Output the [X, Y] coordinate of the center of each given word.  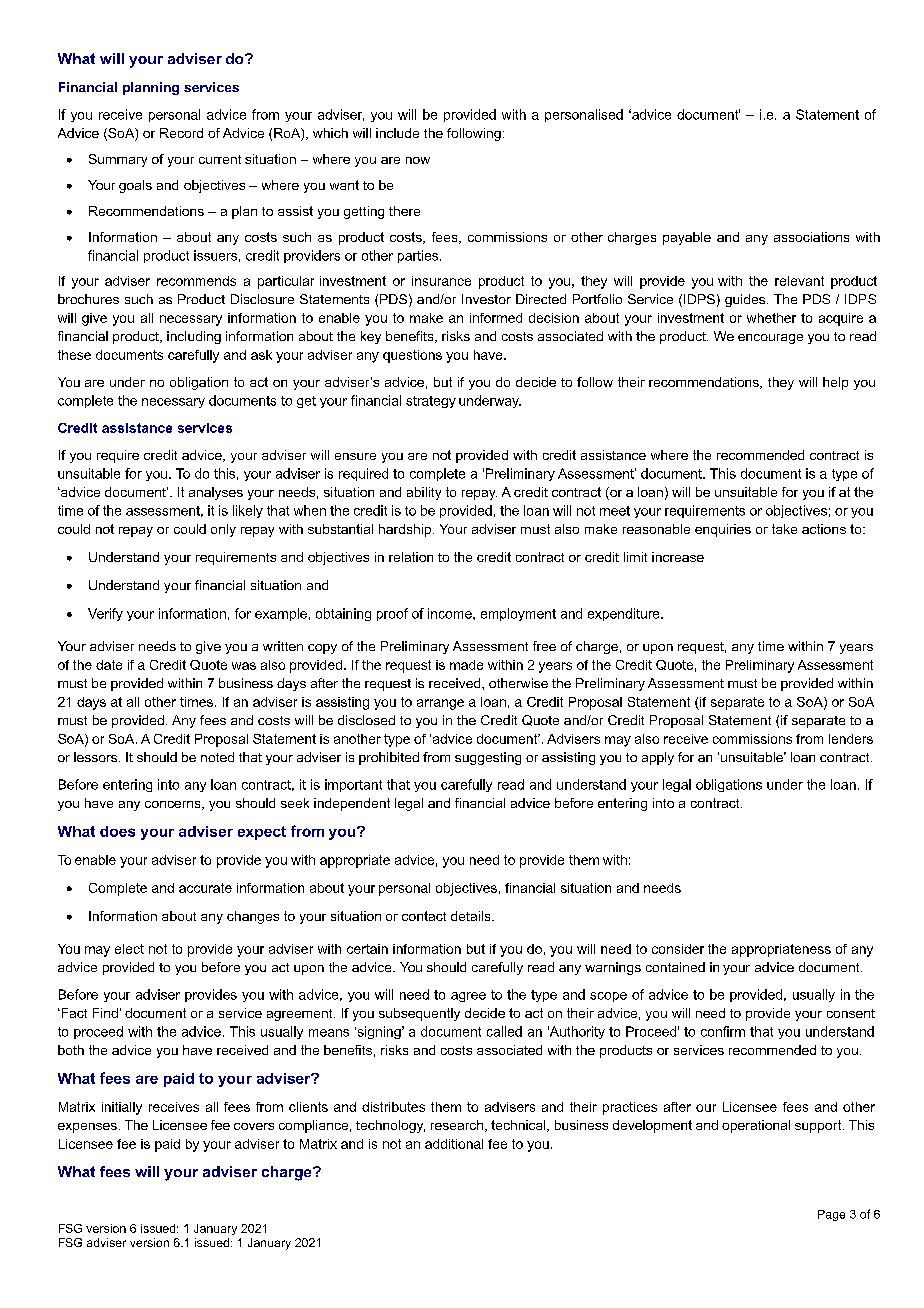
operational [756, 1126]
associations [811, 237]
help [835, 383]
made [466, 665]
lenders [851, 739]
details [472, 916]
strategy [431, 402]
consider [678, 949]
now [418, 160]
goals [135, 186]
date [109, 665]
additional [454, 1144]
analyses [216, 493]
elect [129, 949]
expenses [87, 1128]
